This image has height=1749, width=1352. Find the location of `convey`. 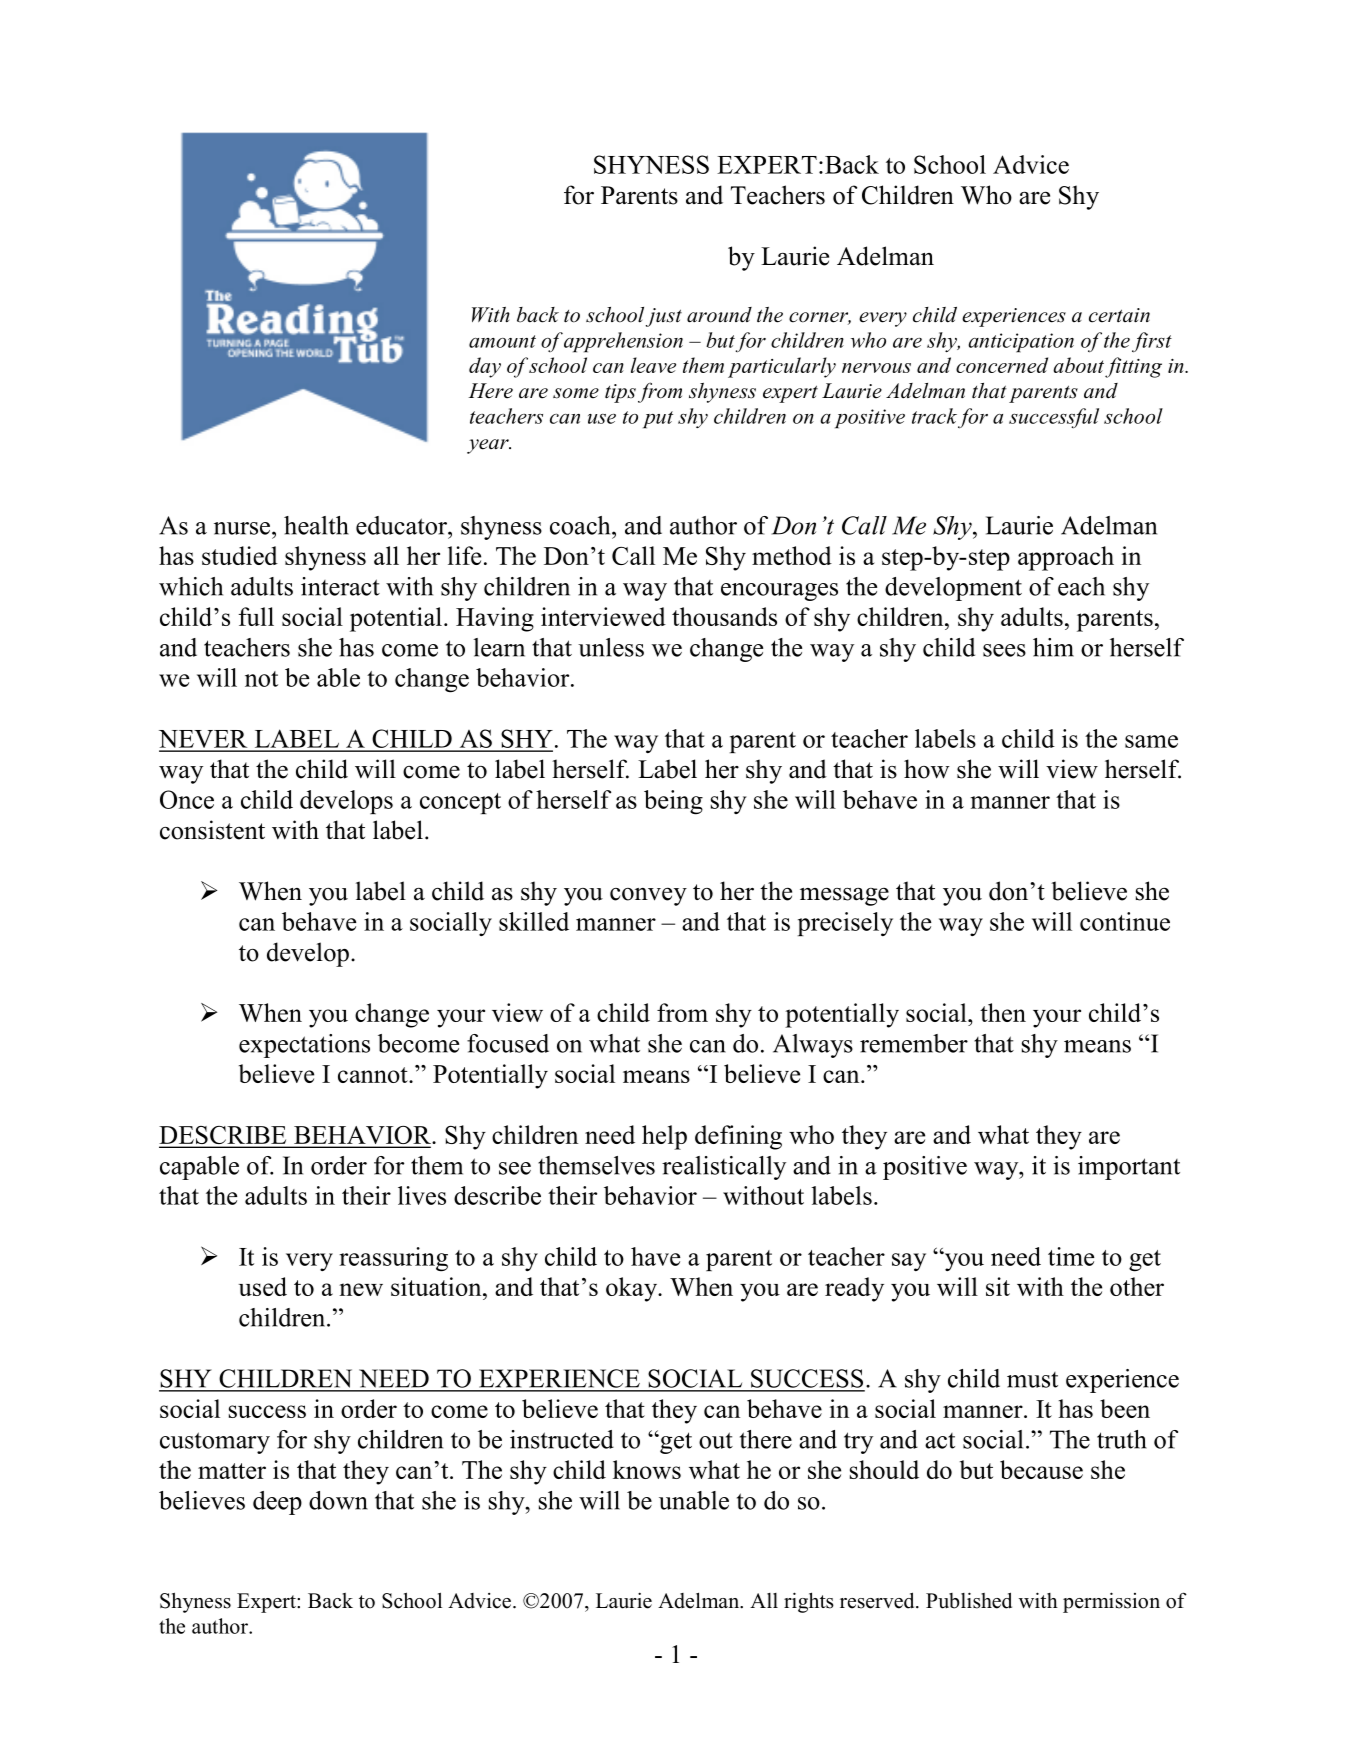

convey is located at coordinates (648, 897).
